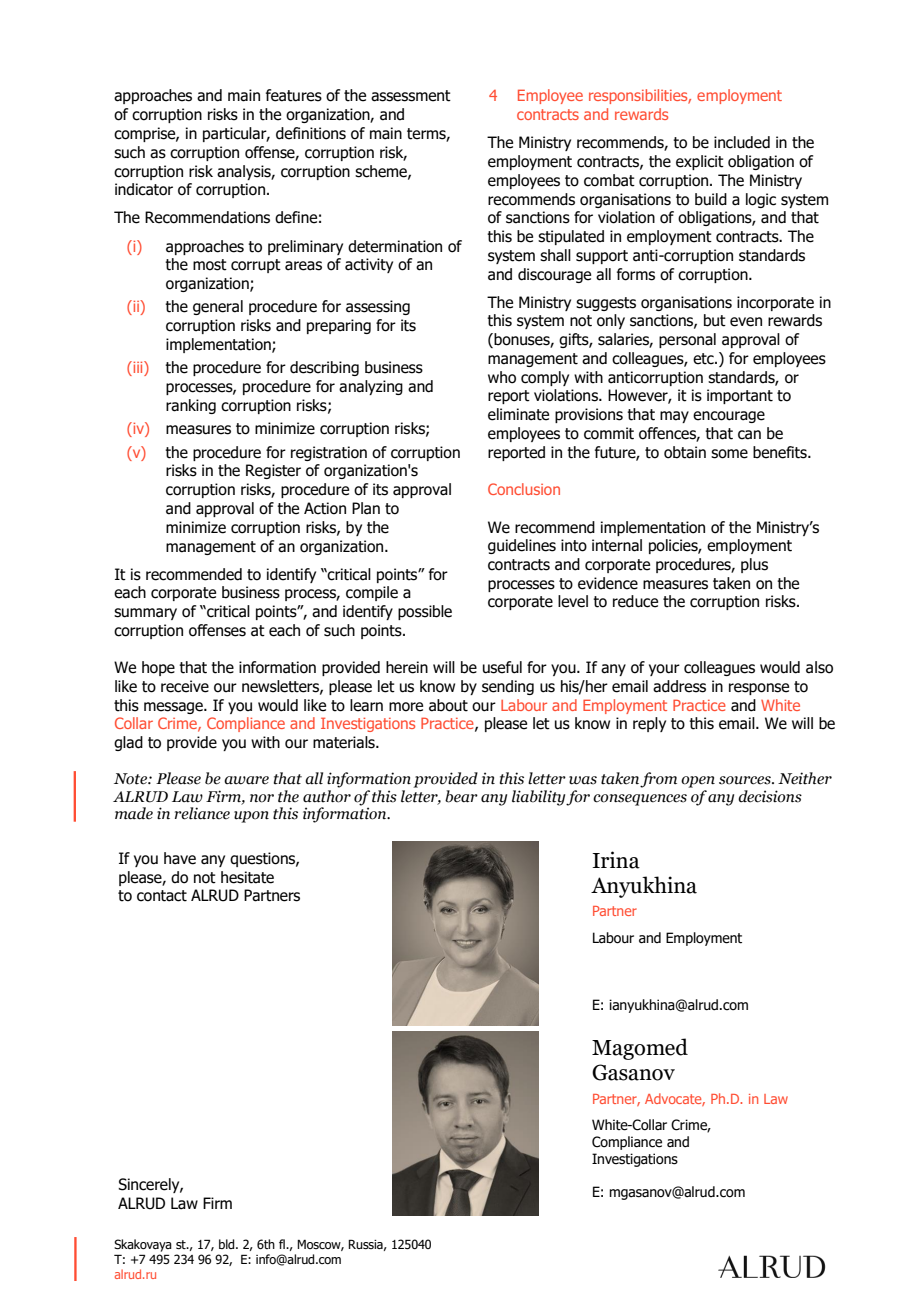 This screenshot has width=924, height=1308. Describe the element at coordinates (411, 96) in the screenshot. I see `assessment` at that location.
